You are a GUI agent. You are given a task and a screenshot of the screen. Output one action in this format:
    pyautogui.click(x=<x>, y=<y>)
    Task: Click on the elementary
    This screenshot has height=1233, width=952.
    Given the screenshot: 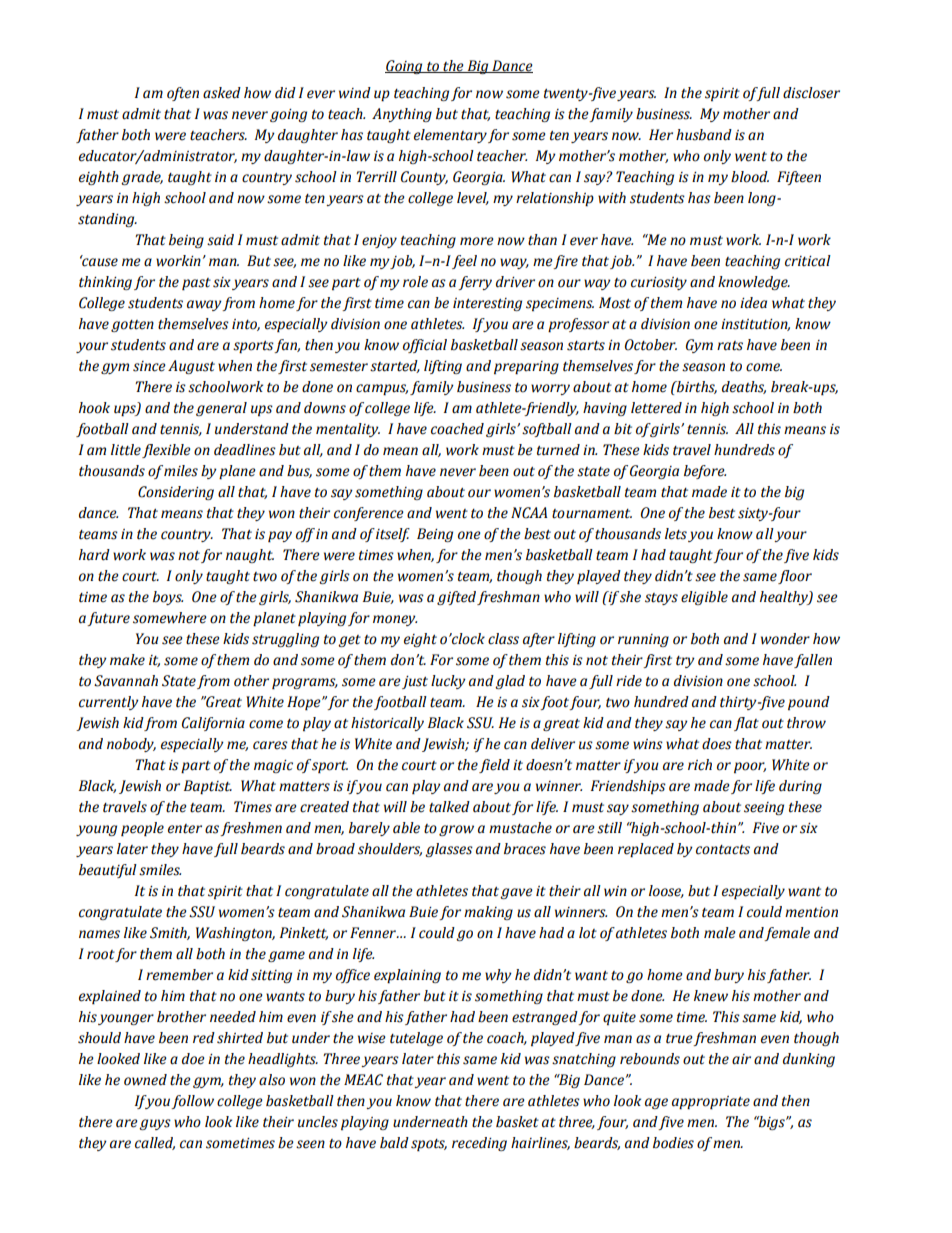 What is the action you would take?
    pyautogui.click(x=450, y=136)
